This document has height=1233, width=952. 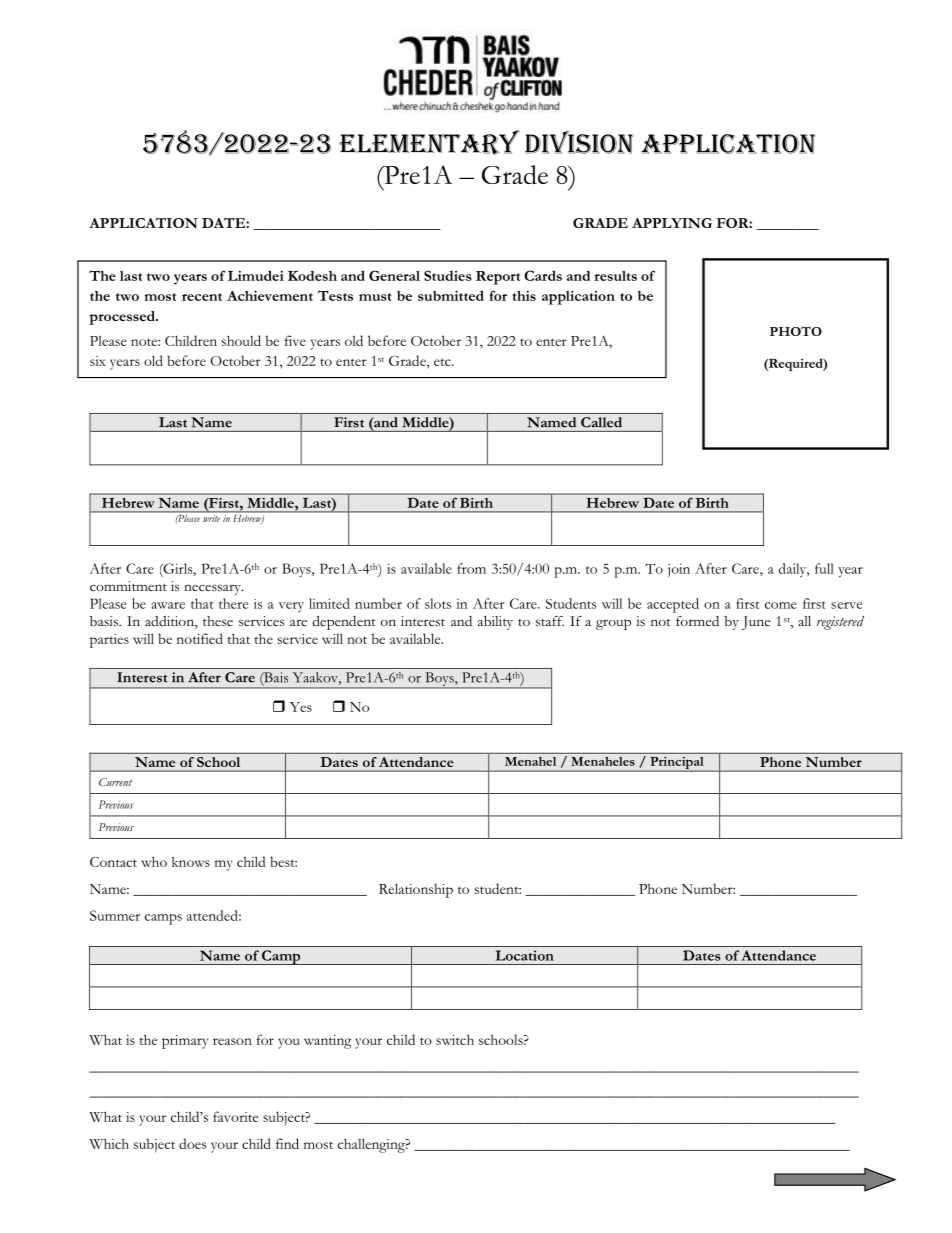 I want to click on switch, so click(x=455, y=1039).
